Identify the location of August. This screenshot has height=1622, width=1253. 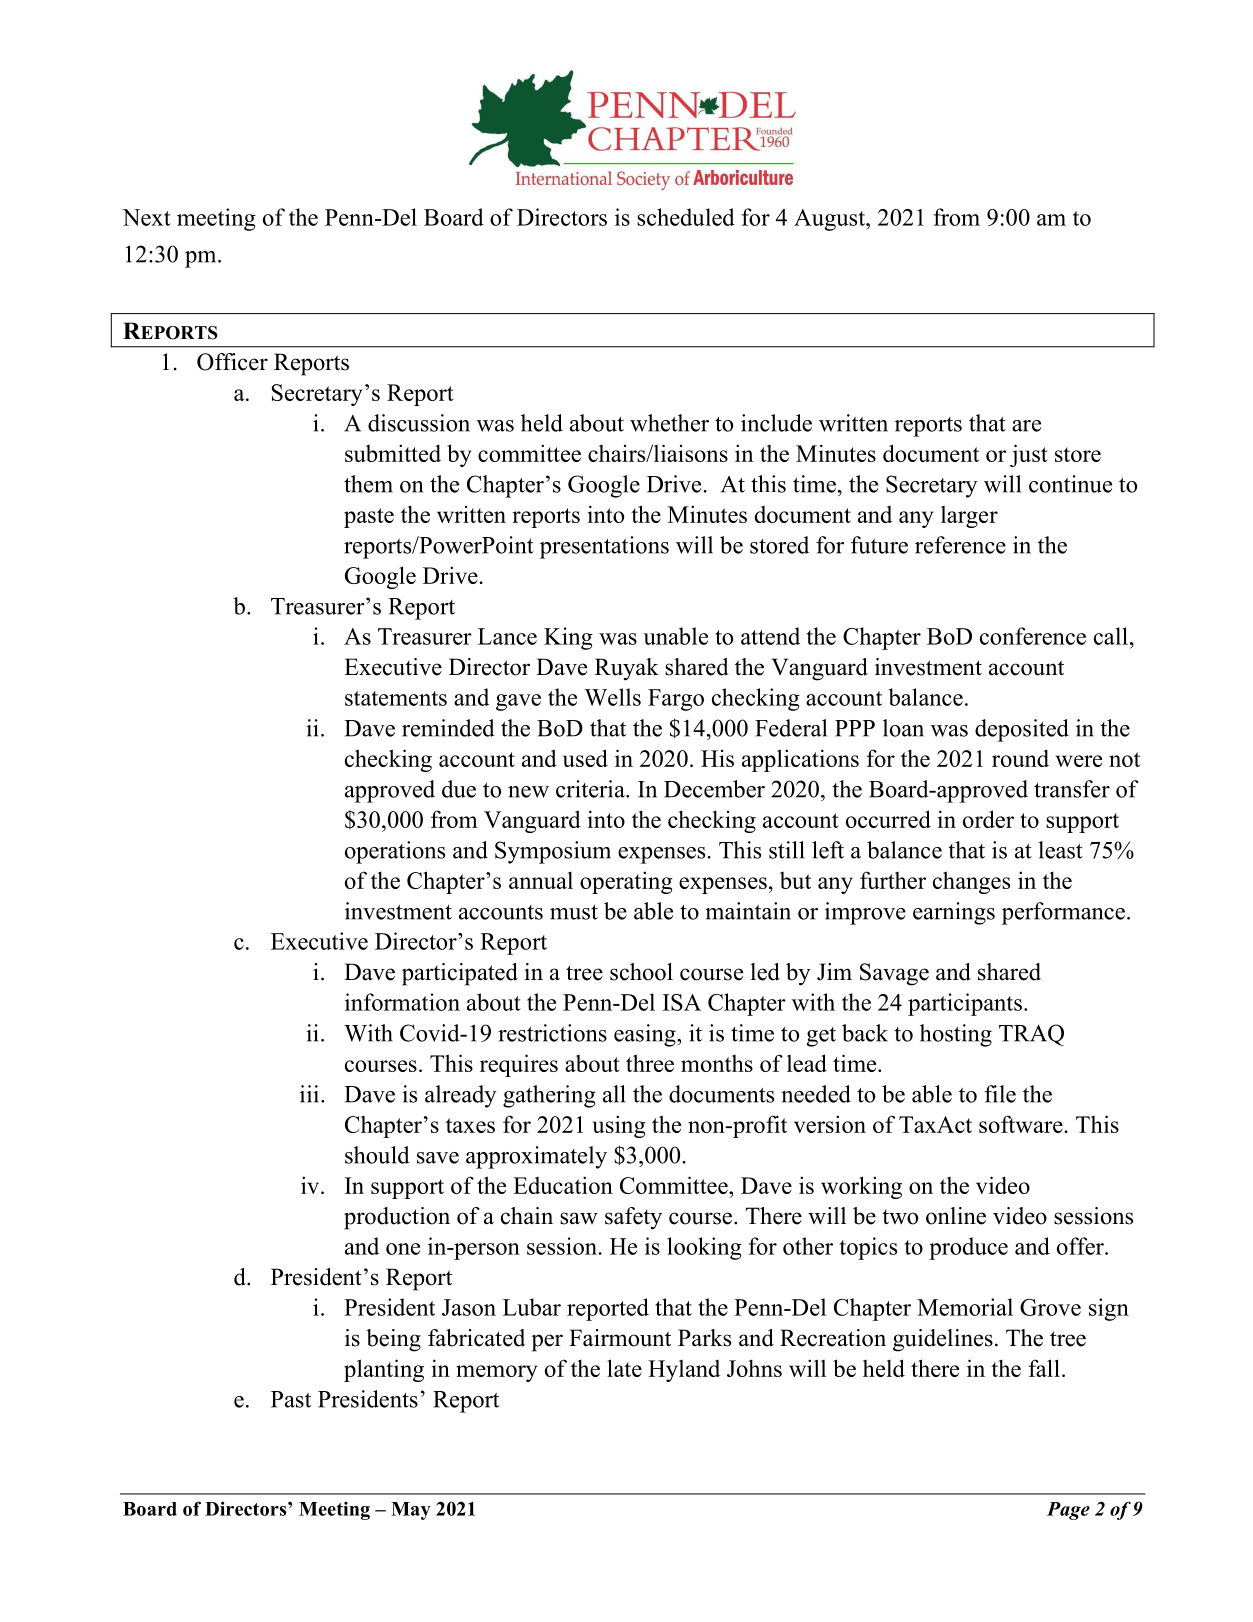
(831, 220).
